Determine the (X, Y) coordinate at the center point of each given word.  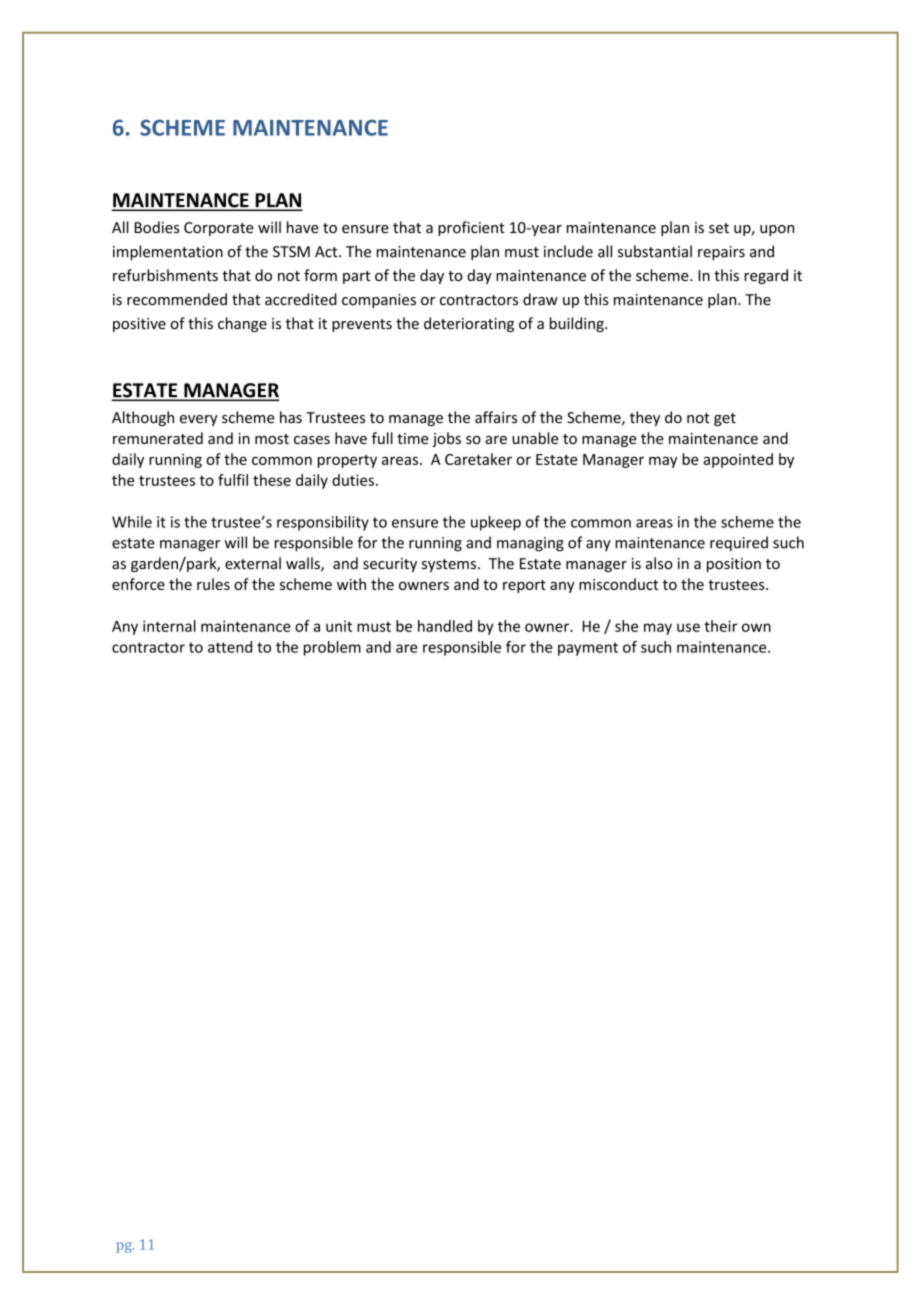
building (578, 324)
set (719, 228)
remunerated (158, 438)
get (725, 419)
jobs (446, 439)
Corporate (219, 229)
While (132, 522)
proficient (471, 228)
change (242, 324)
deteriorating (469, 324)
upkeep (496, 523)
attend (230, 647)
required (739, 543)
